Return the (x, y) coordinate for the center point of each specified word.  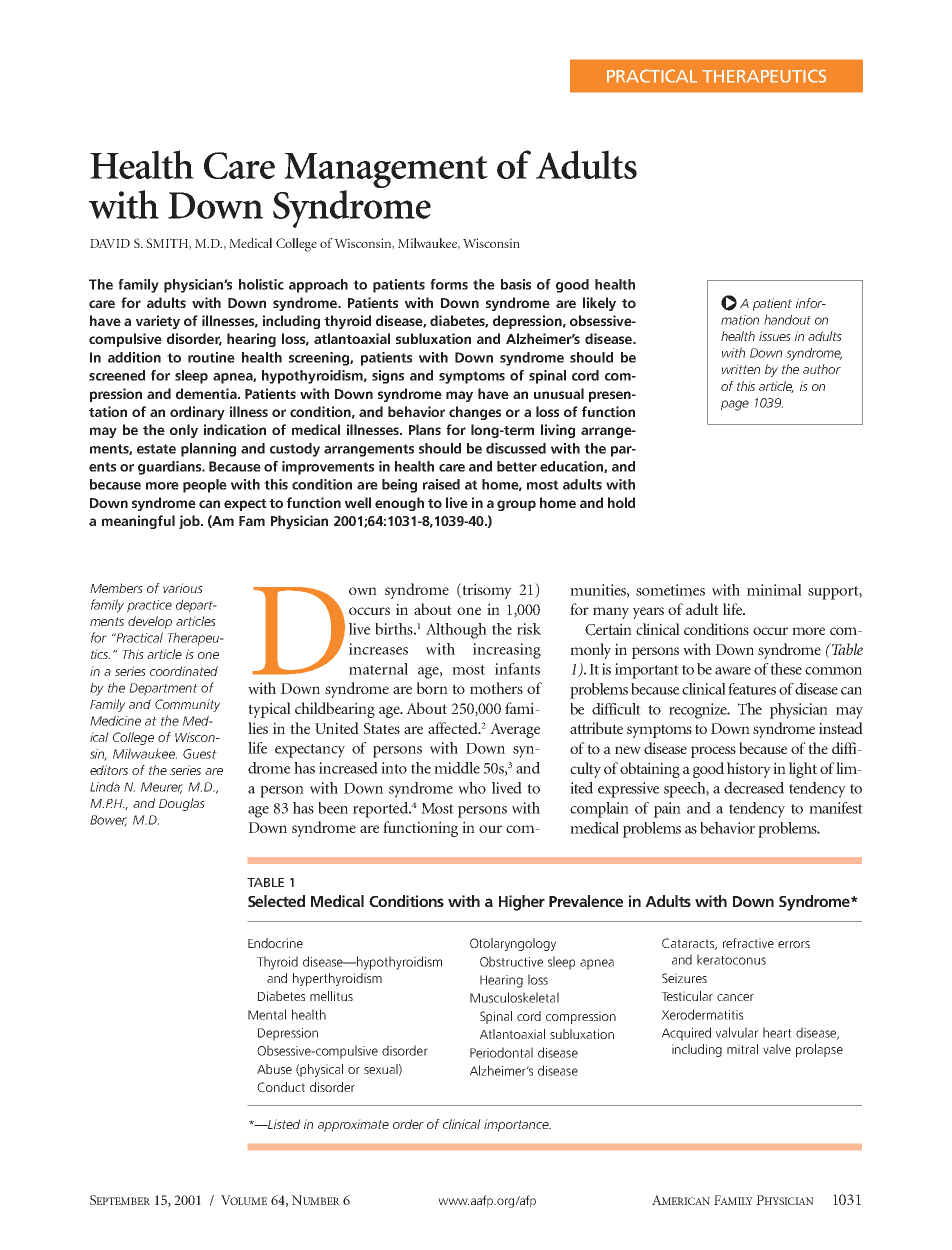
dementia (207, 393)
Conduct (281, 1087)
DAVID (110, 243)
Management (386, 172)
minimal (774, 590)
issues (775, 336)
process (713, 752)
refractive (748, 943)
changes (475, 413)
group (516, 505)
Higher (522, 903)
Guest (200, 754)
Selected (276, 901)
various (183, 588)
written (741, 369)
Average (515, 730)
